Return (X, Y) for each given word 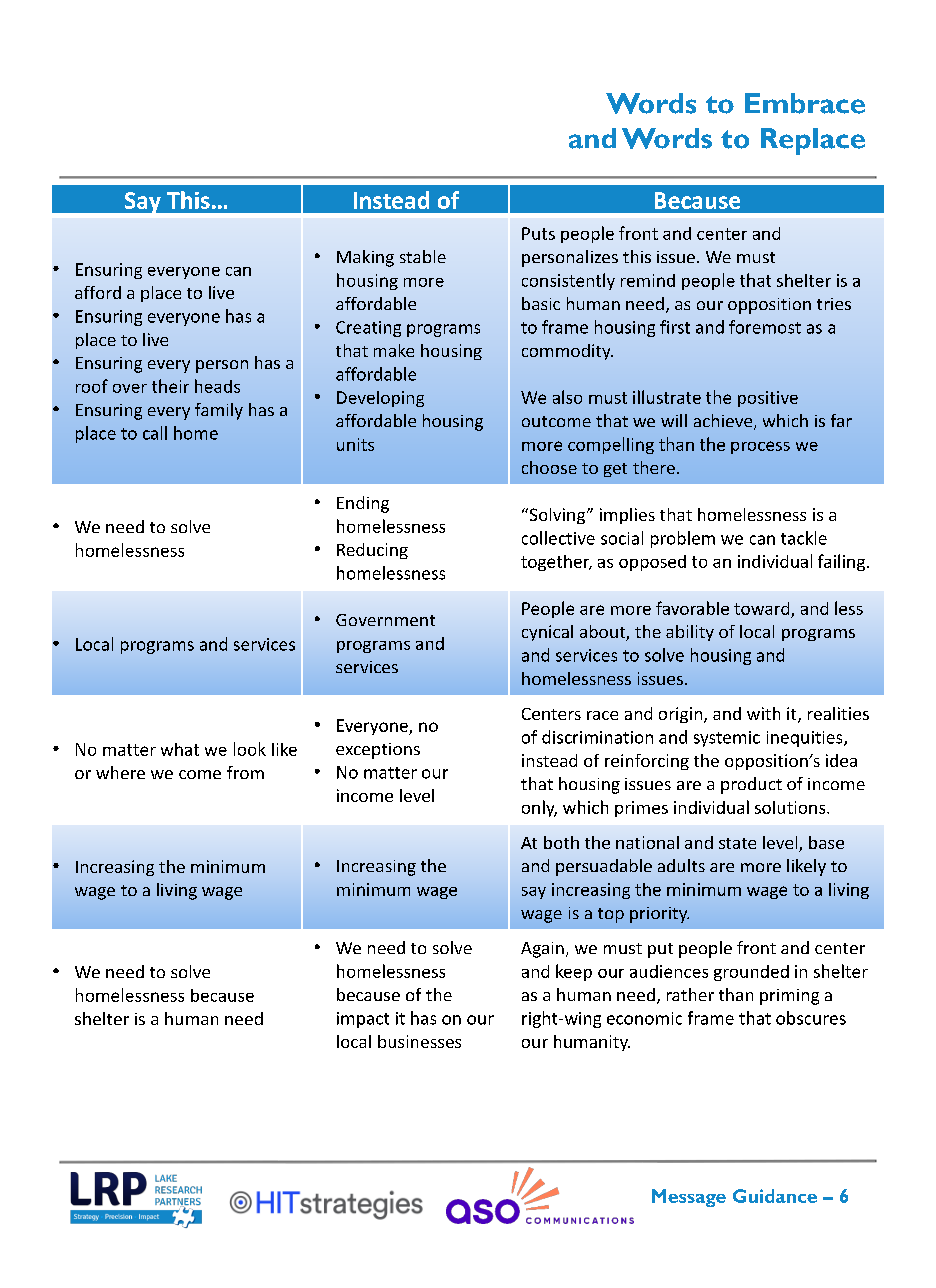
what (180, 749)
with (763, 713)
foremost (765, 327)
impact (363, 1020)
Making (365, 258)
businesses (419, 1041)
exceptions (378, 751)
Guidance (775, 1196)
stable (423, 256)
